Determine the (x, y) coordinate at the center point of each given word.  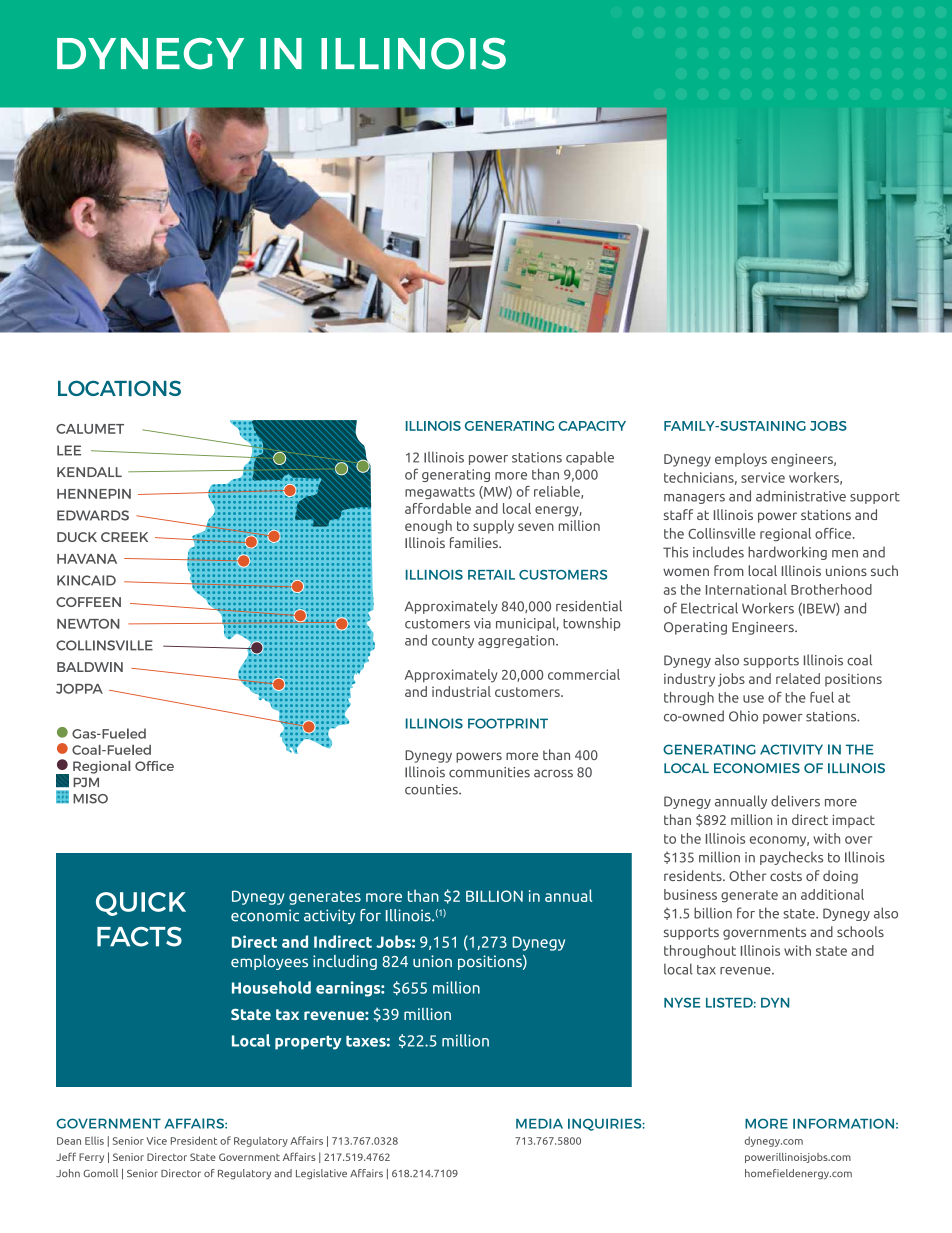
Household (271, 987)
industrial (461, 691)
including (345, 962)
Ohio (743, 716)
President (194, 1140)
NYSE (682, 1002)
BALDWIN (90, 667)
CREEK (124, 537)
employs (741, 460)
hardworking (787, 553)
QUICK (141, 904)
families (475, 542)
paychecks (791, 858)
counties (432, 789)
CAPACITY (592, 426)
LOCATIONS (119, 388)
